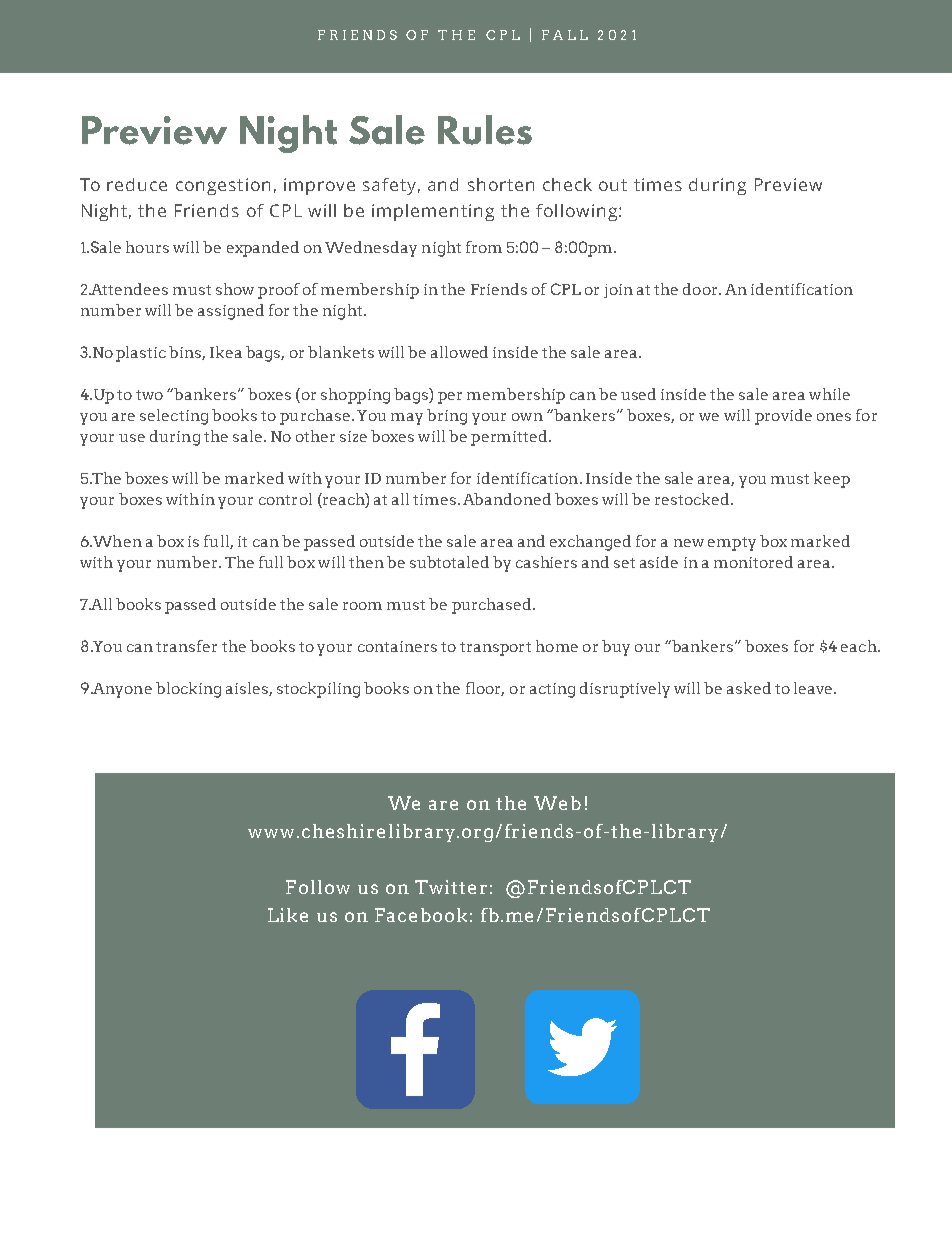 The width and height of the screenshot is (952, 1233). Describe the element at coordinates (485, 130) in the screenshot. I see `Rules` at that location.
